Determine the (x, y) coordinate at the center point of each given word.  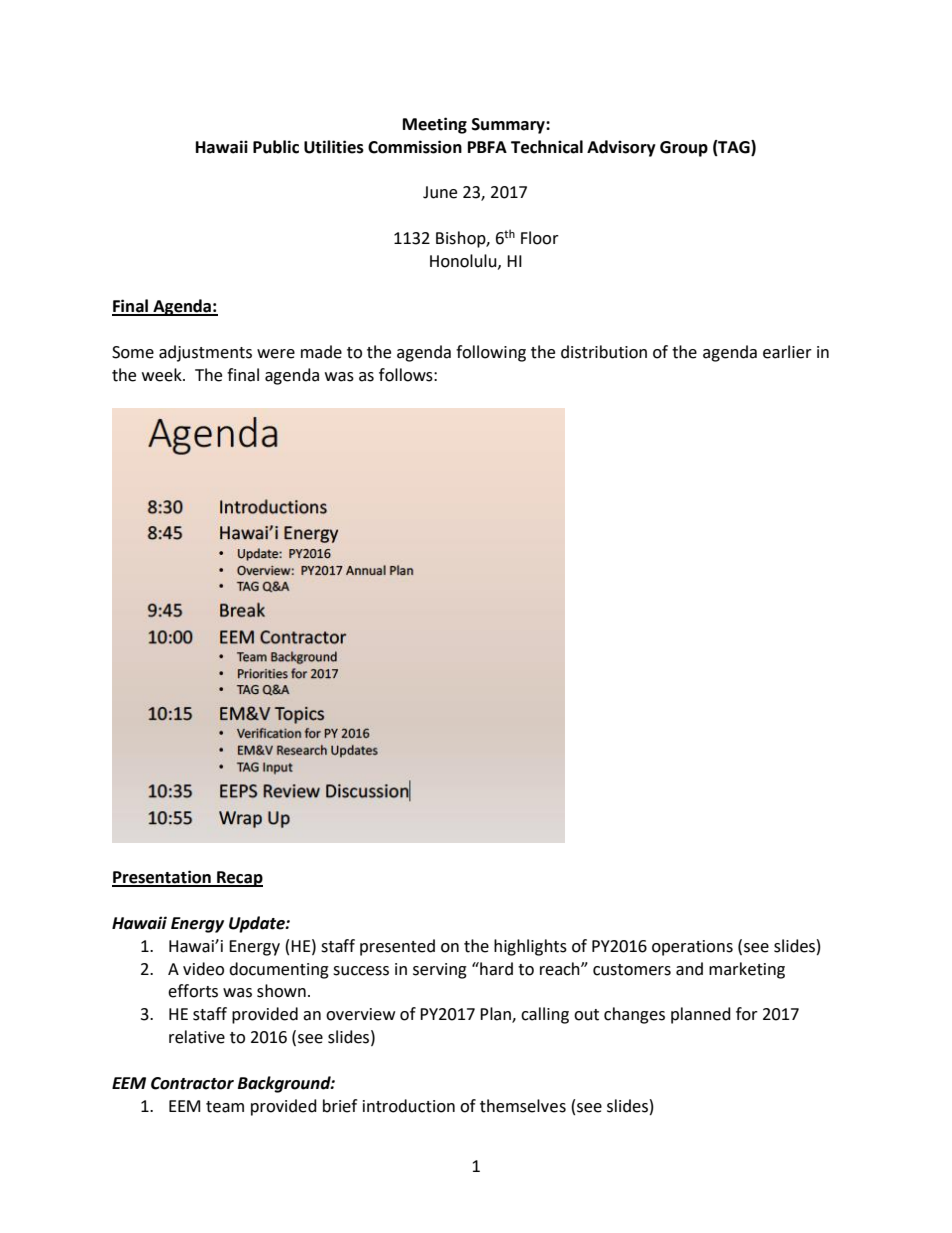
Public (276, 147)
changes (634, 1015)
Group (684, 149)
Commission (415, 147)
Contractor (192, 1083)
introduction (409, 1106)
